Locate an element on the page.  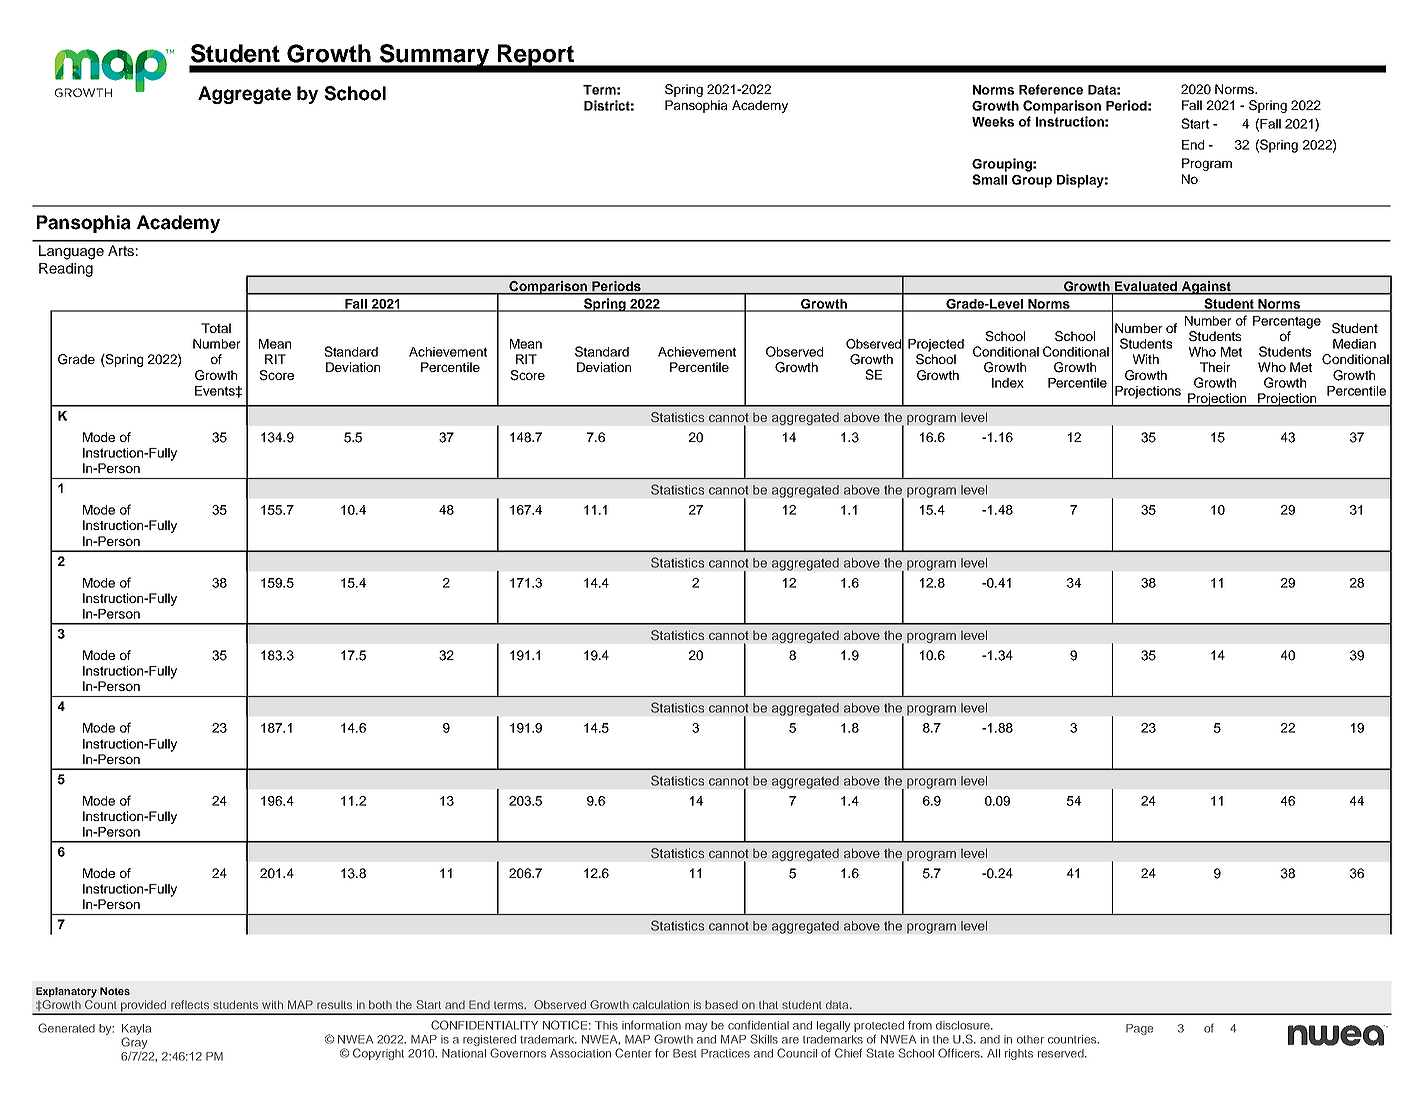
Their is located at coordinates (1215, 367).
